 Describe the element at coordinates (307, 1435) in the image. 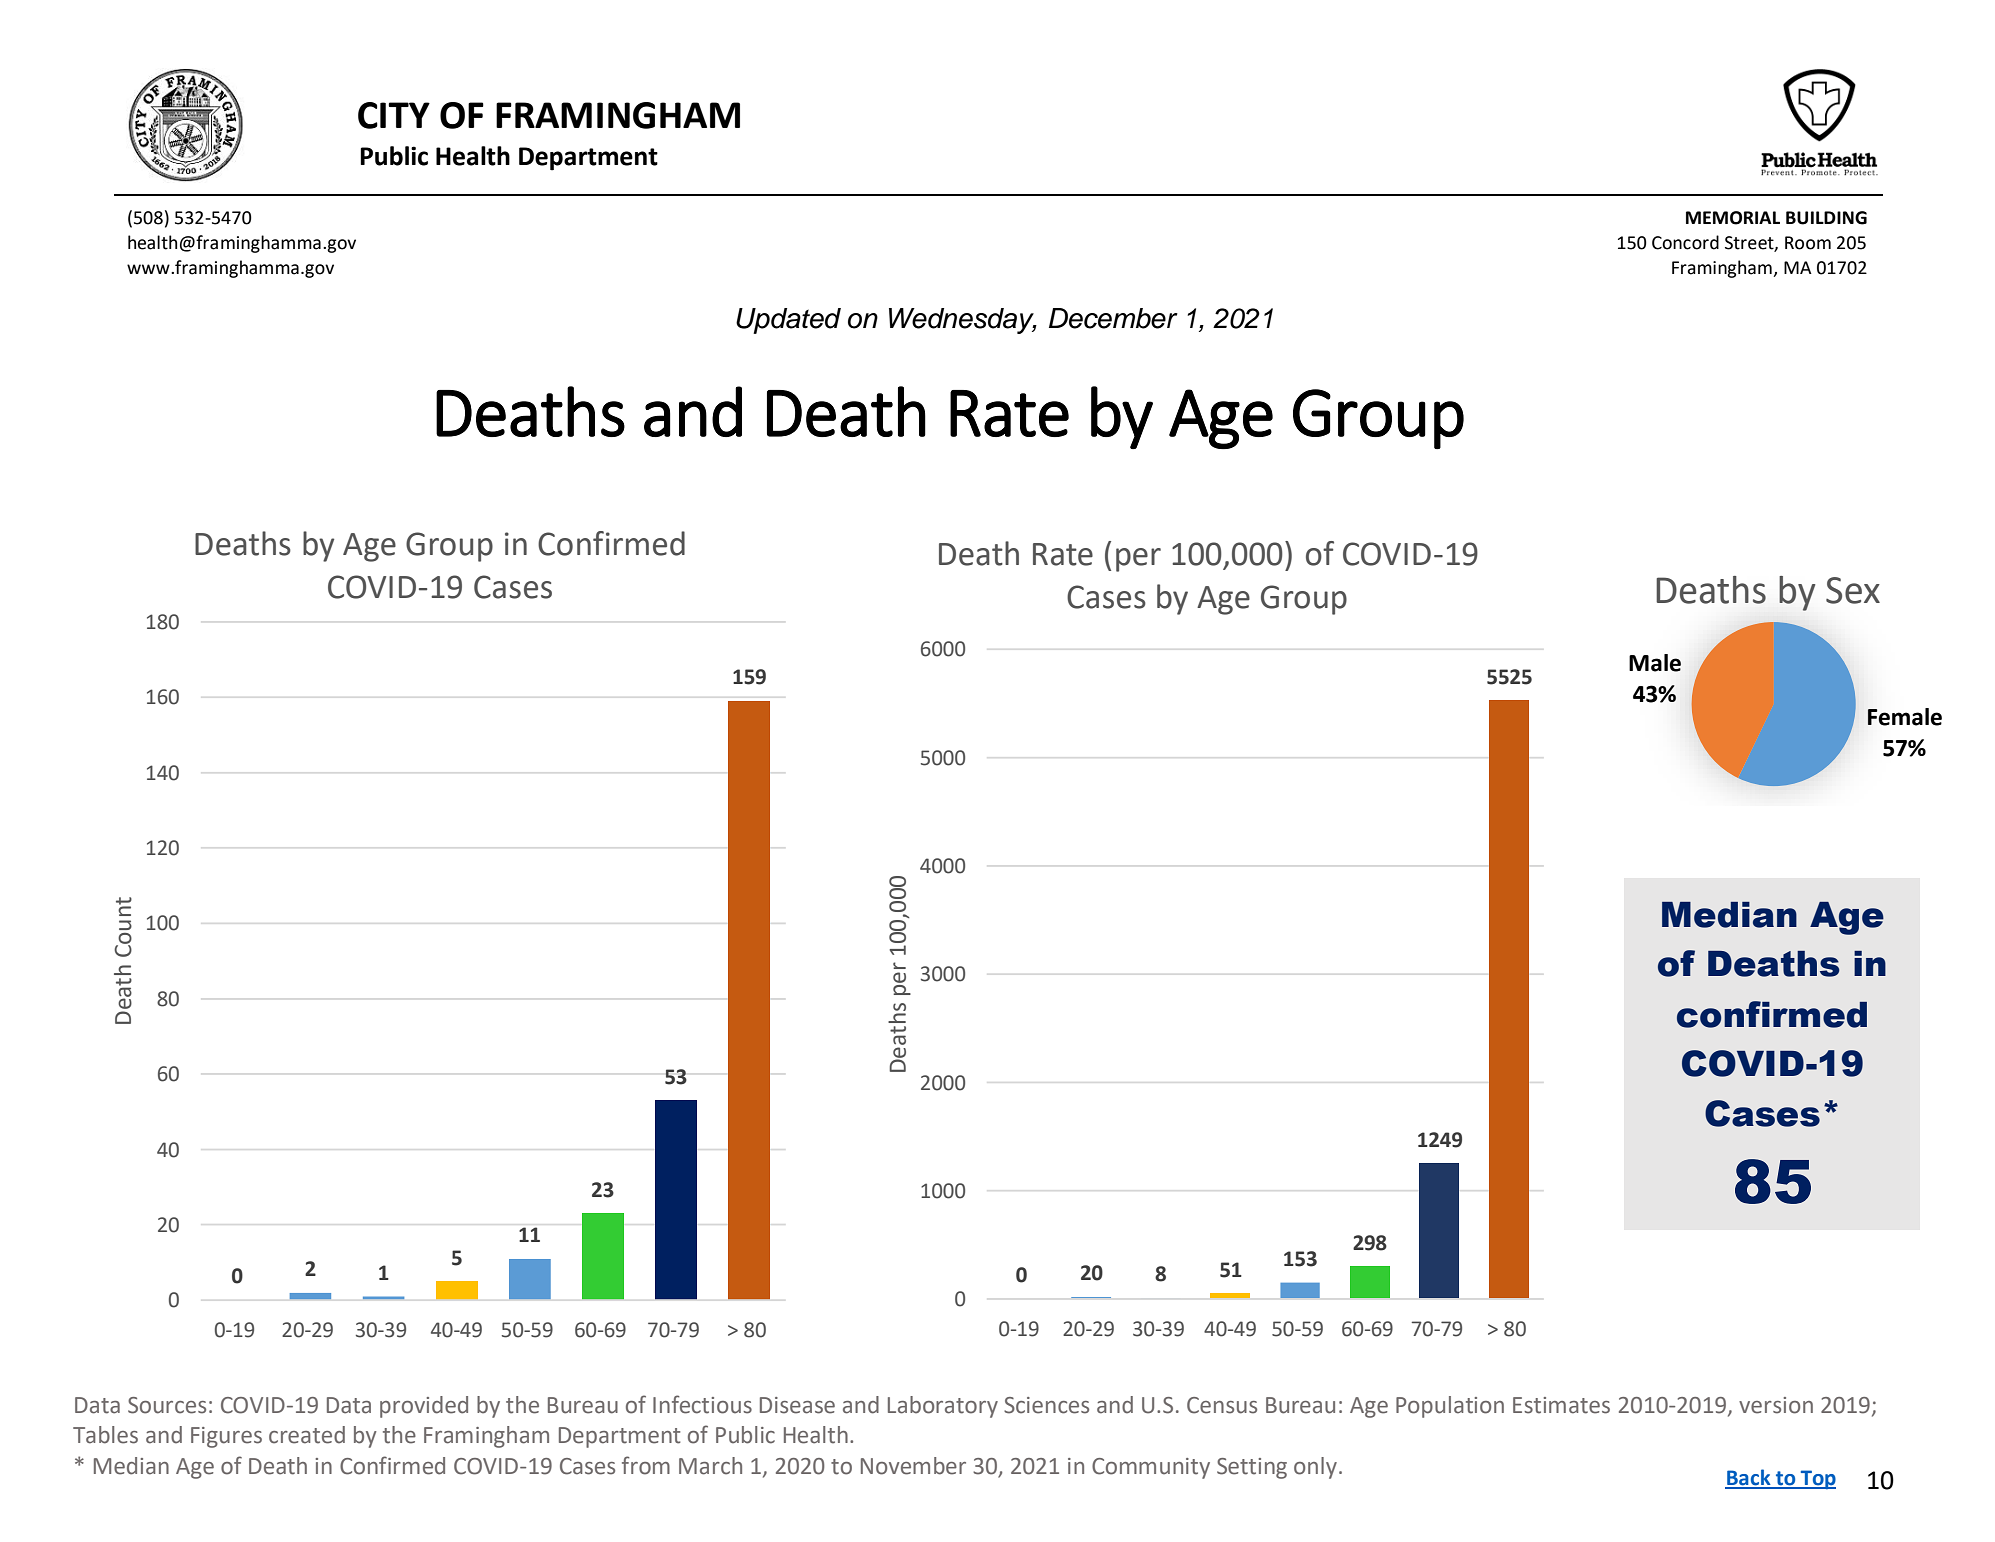

I see `created` at that location.
